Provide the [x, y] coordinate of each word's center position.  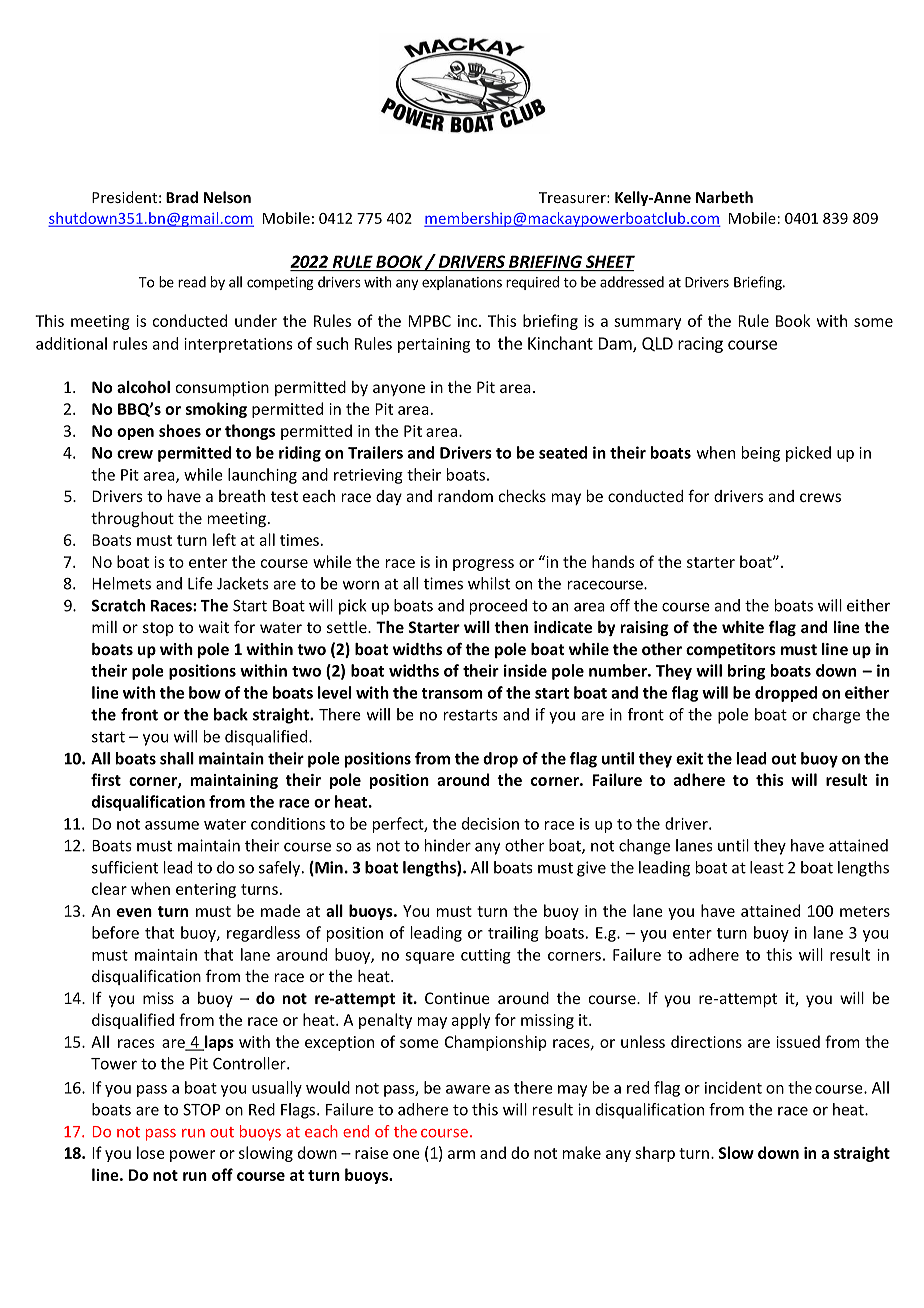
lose [151, 1152]
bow [205, 692]
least [767, 867]
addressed [632, 282]
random [465, 496]
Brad [182, 197]
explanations [462, 283]
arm [461, 1154]
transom [452, 693]
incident [733, 1087]
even [134, 912]
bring [746, 672]
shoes [180, 430]
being [761, 454]
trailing [513, 934]
